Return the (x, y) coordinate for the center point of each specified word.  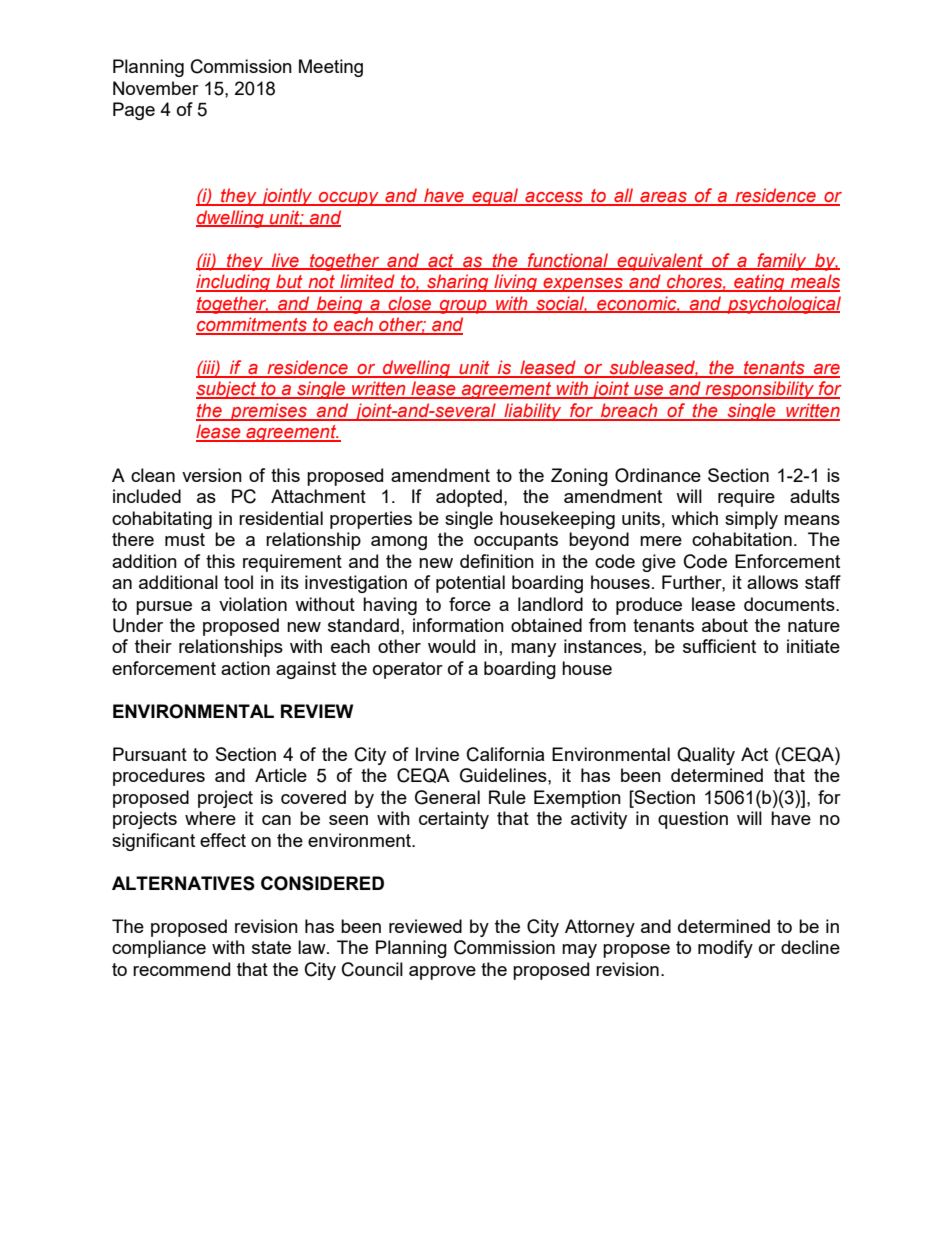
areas (663, 198)
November (156, 88)
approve (442, 973)
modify (725, 949)
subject (227, 390)
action (245, 668)
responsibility (760, 390)
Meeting (331, 68)
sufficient (719, 646)
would (451, 646)
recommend (181, 969)
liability (533, 412)
